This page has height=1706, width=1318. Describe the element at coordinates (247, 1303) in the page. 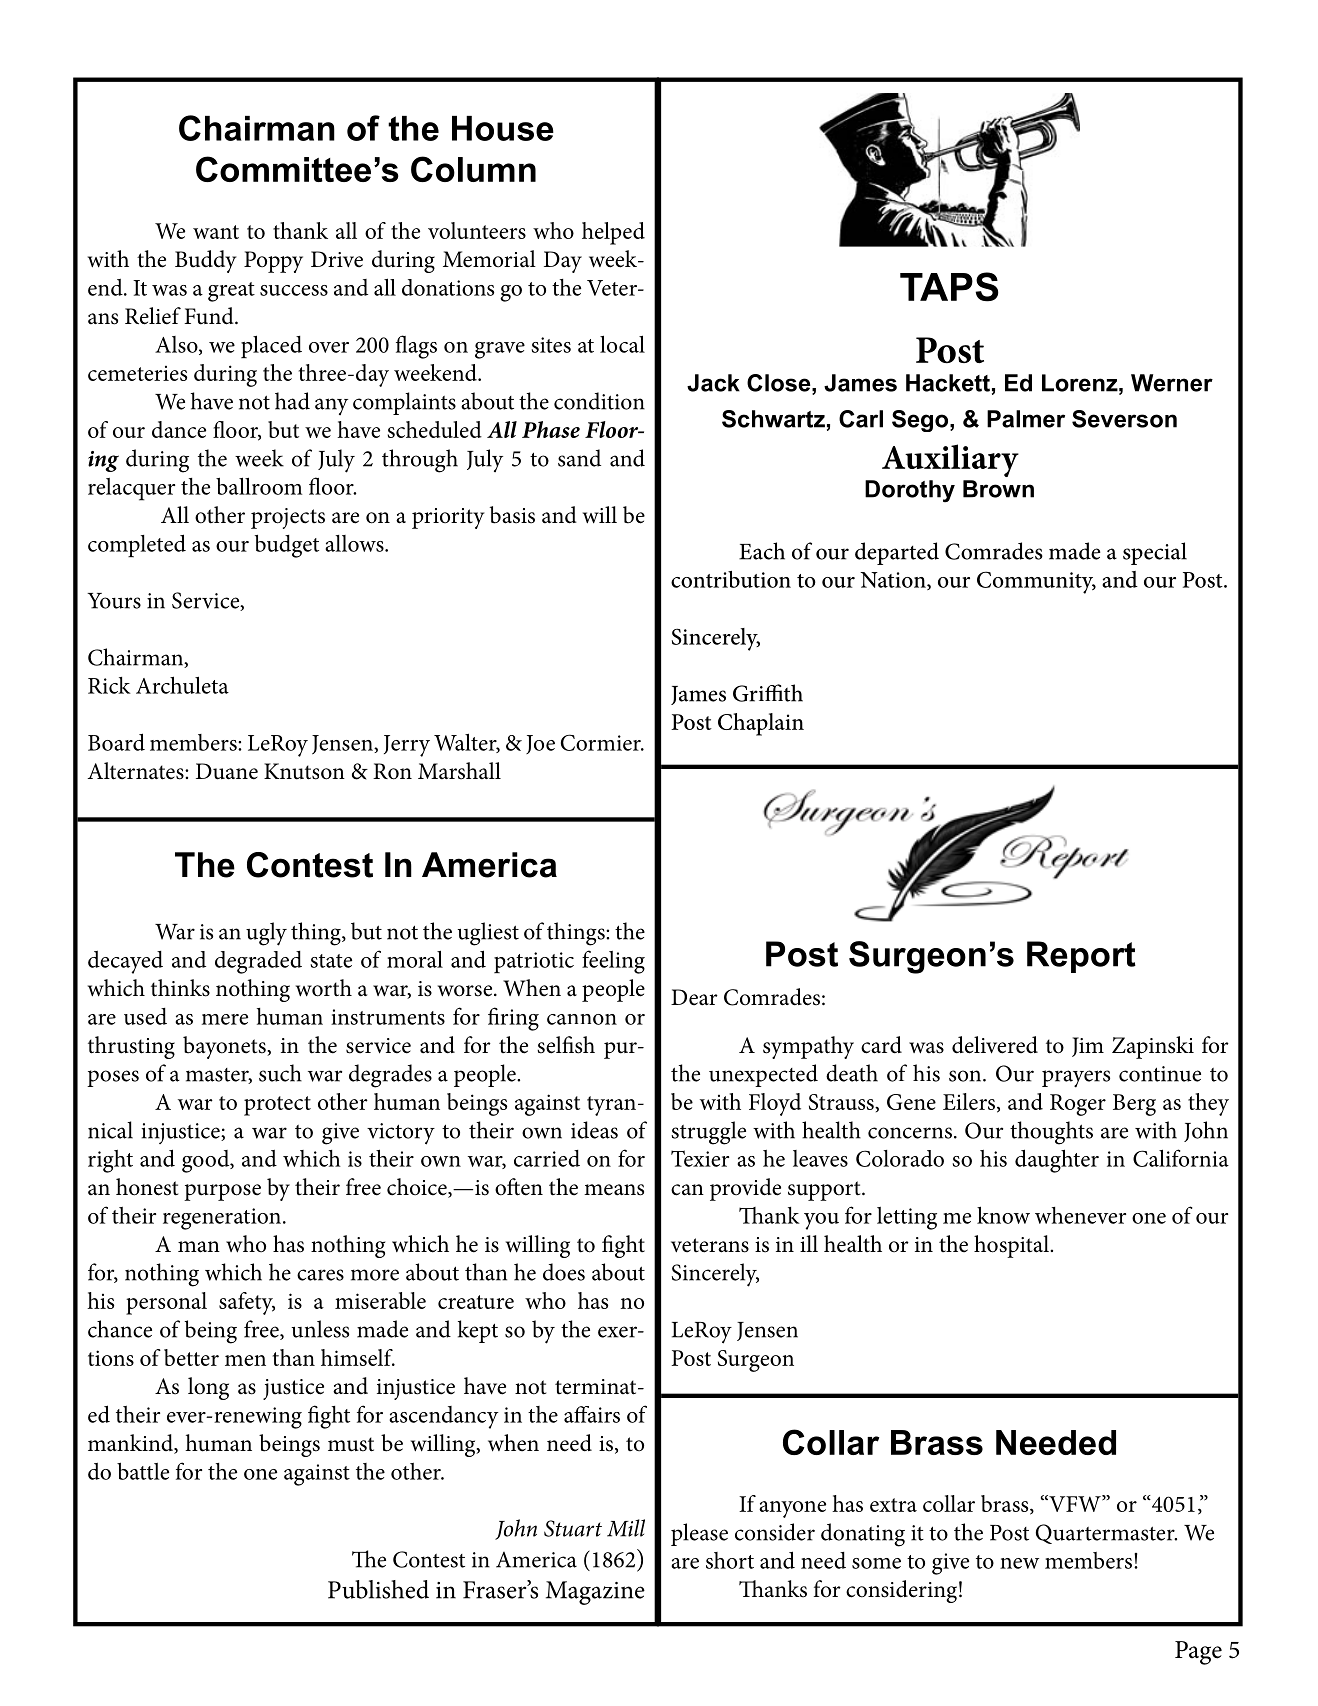

I see `safety` at that location.
